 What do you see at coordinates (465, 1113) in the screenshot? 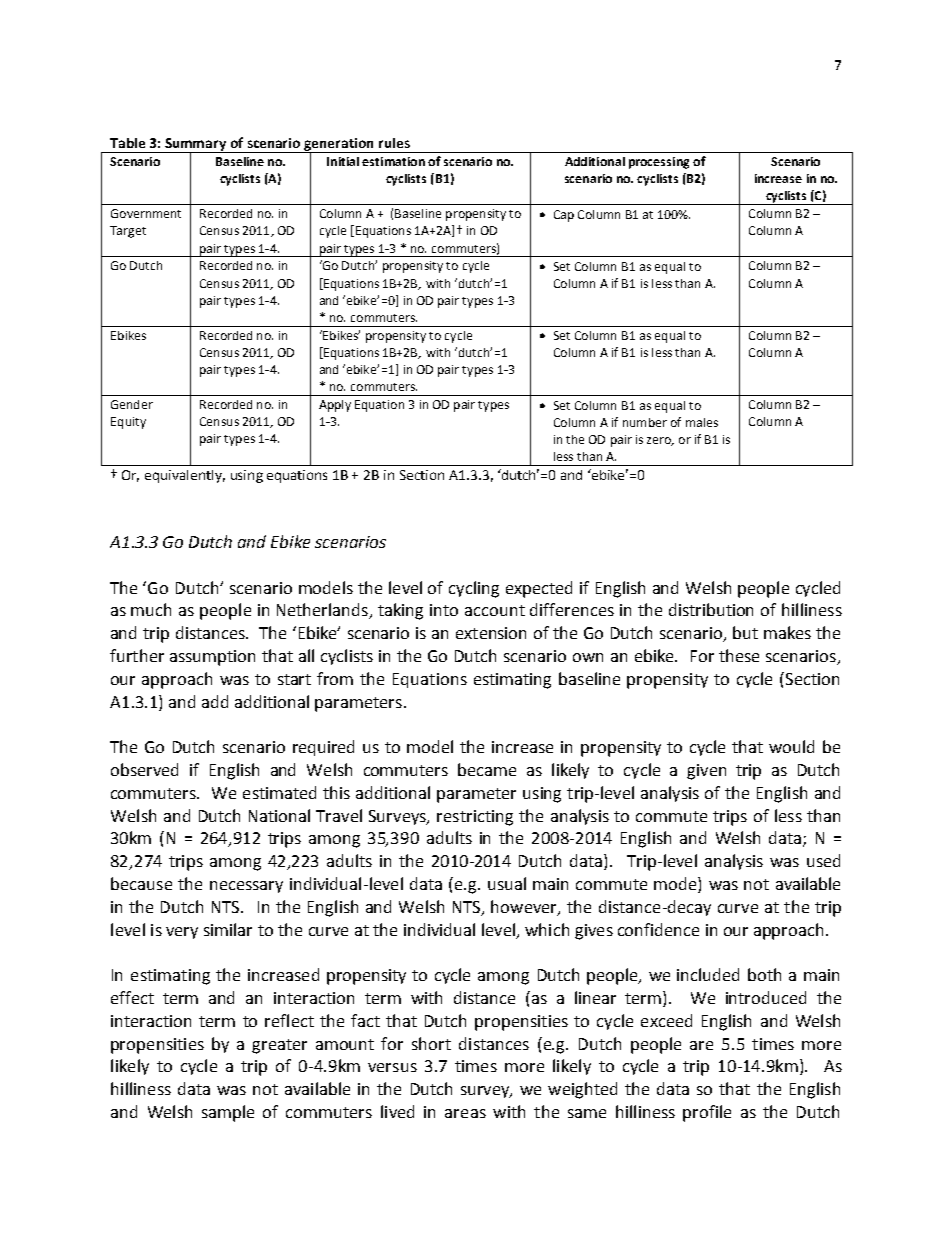
I see `areas` at bounding box center [465, 1113].
